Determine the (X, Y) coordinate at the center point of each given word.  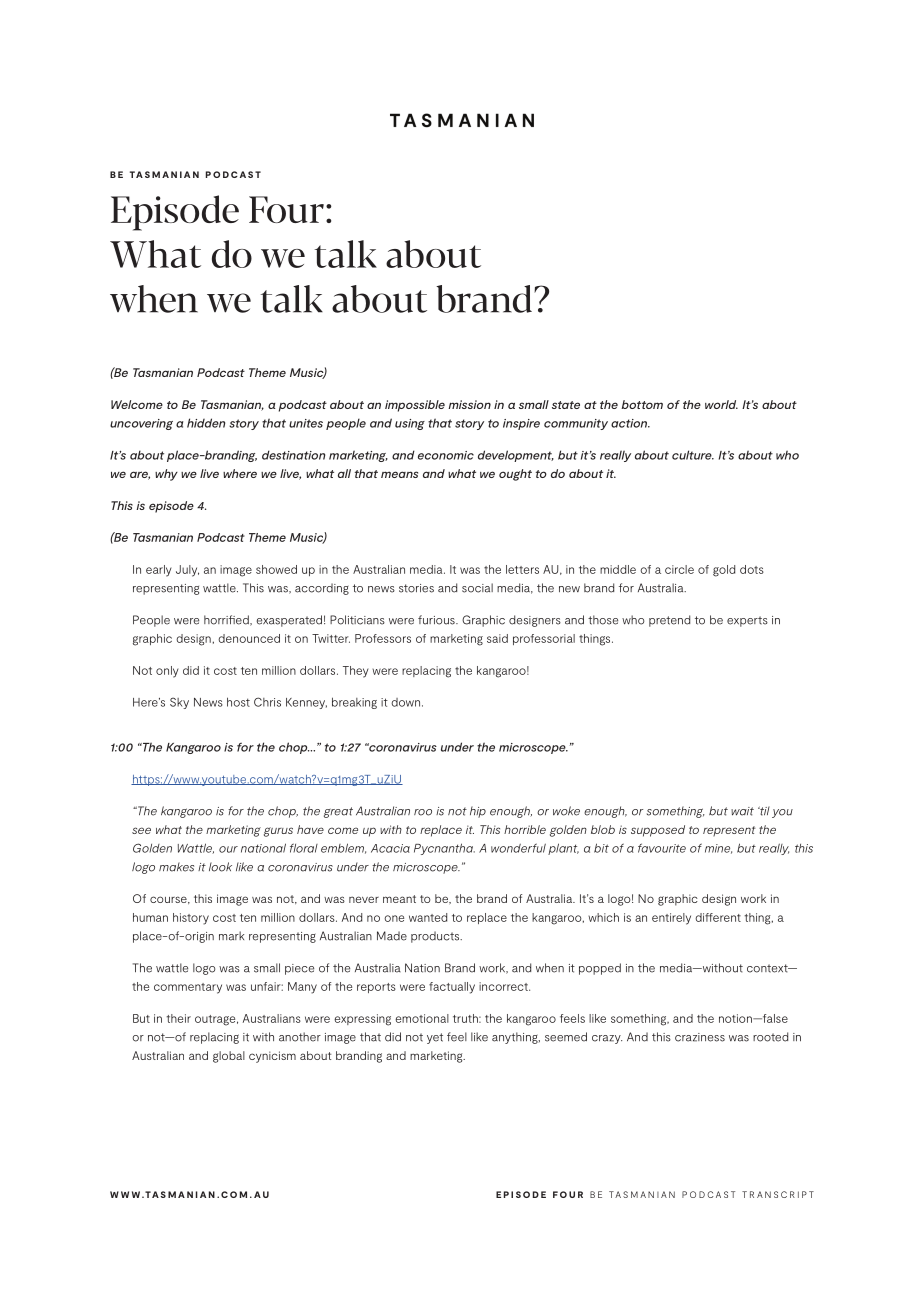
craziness (700, 1037)
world (721, 404)
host (238, 702)
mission (469, 404)
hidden (206, 423)
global (229, 1057)
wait (742, 811)
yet (435, 1038)
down (405, 702)
